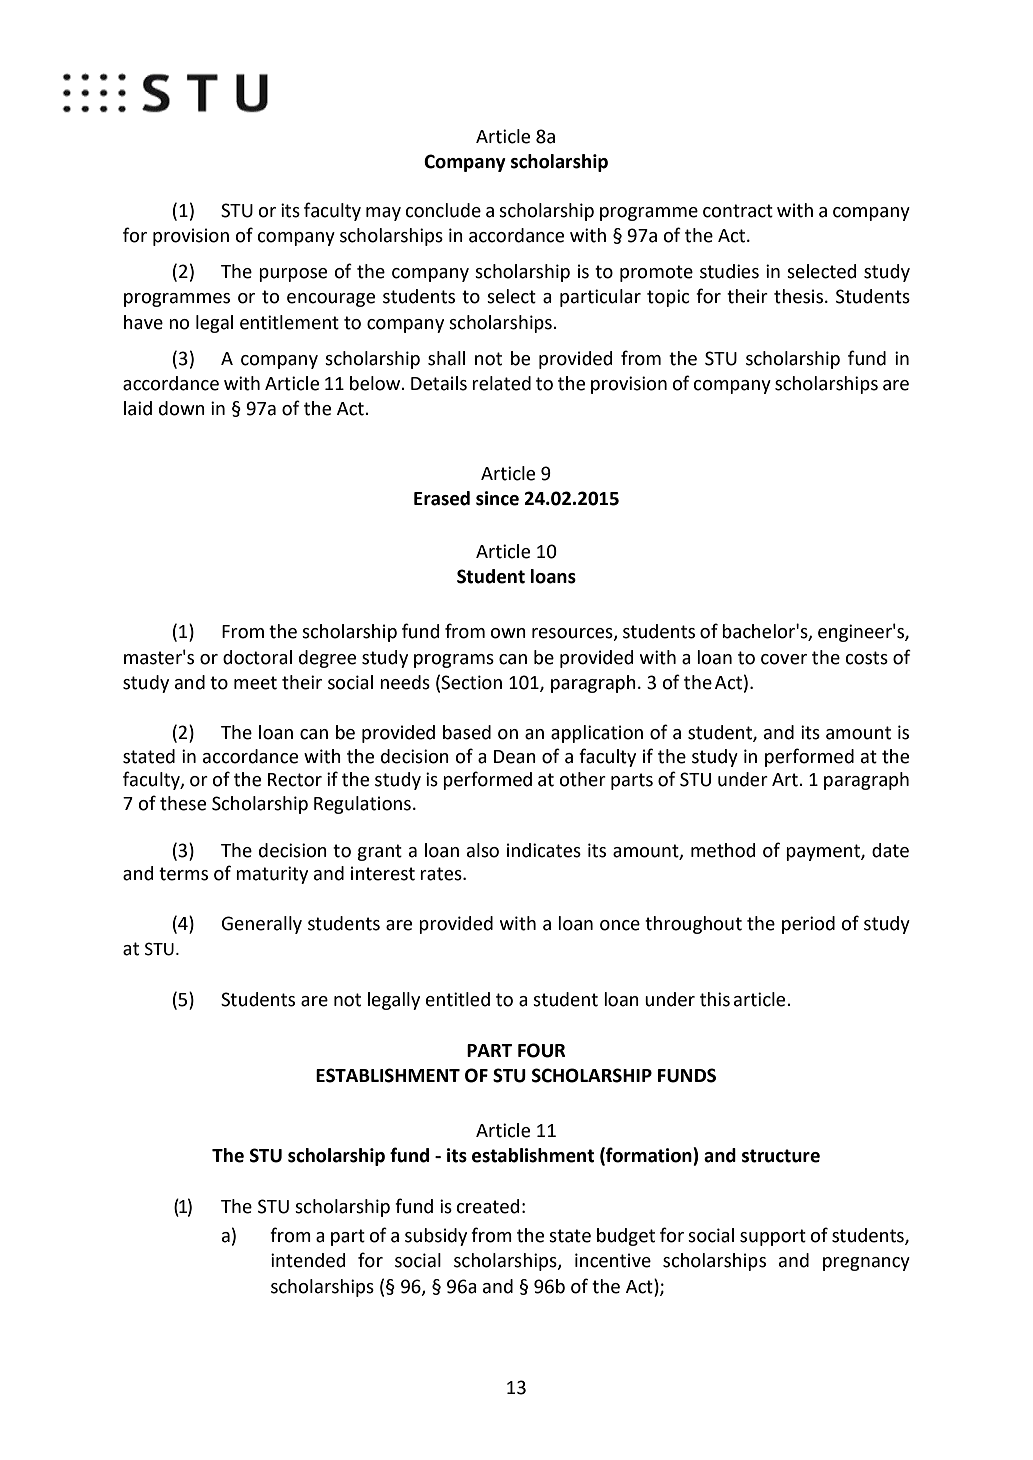  I want to click on meet, so click(255, 683).
